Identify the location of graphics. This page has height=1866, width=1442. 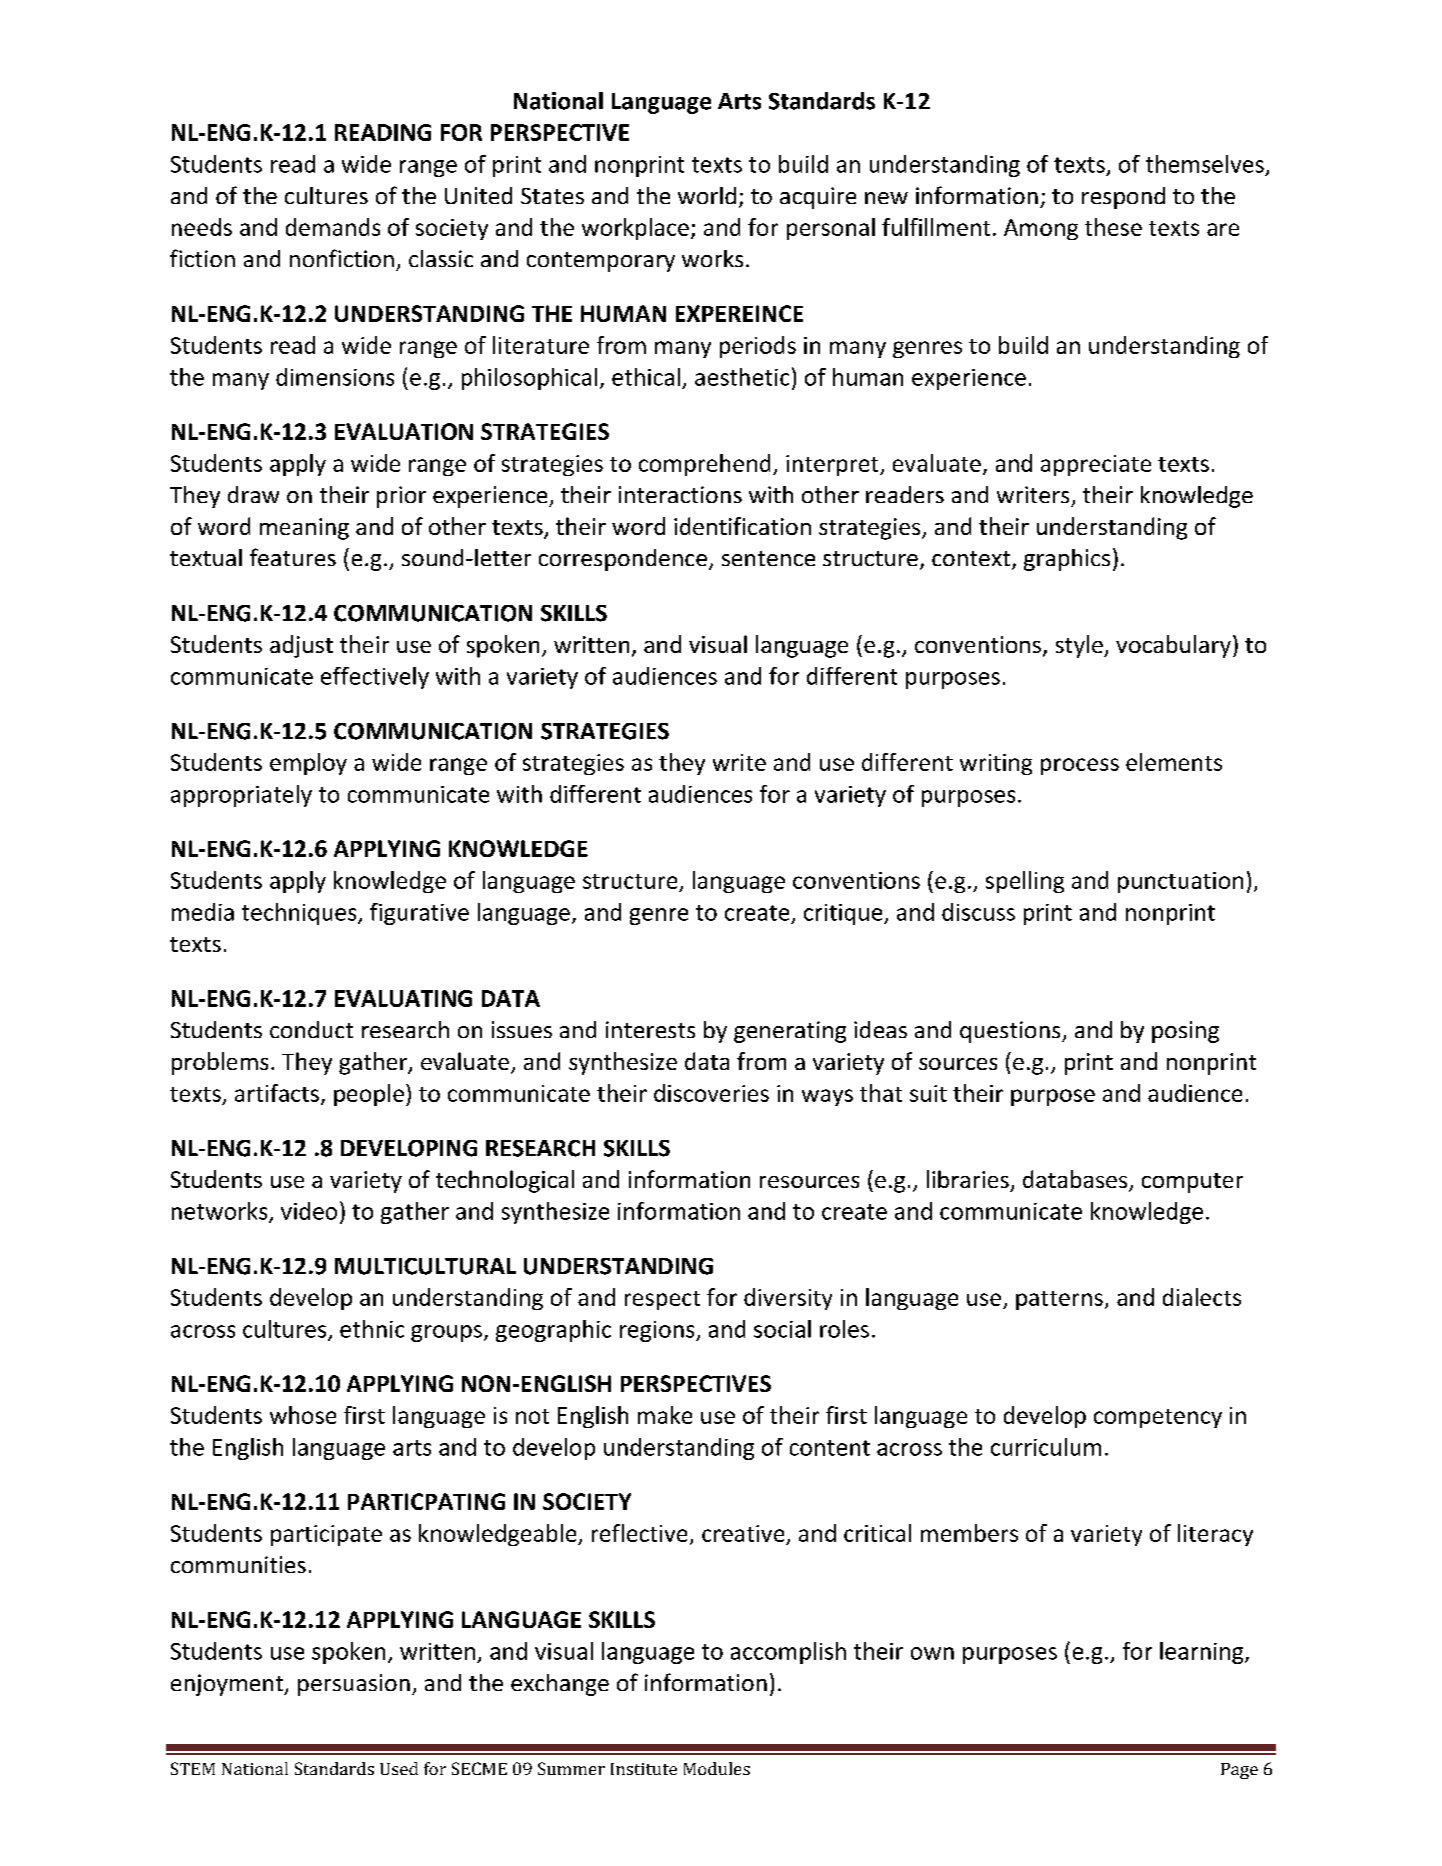
(1067, 560).
